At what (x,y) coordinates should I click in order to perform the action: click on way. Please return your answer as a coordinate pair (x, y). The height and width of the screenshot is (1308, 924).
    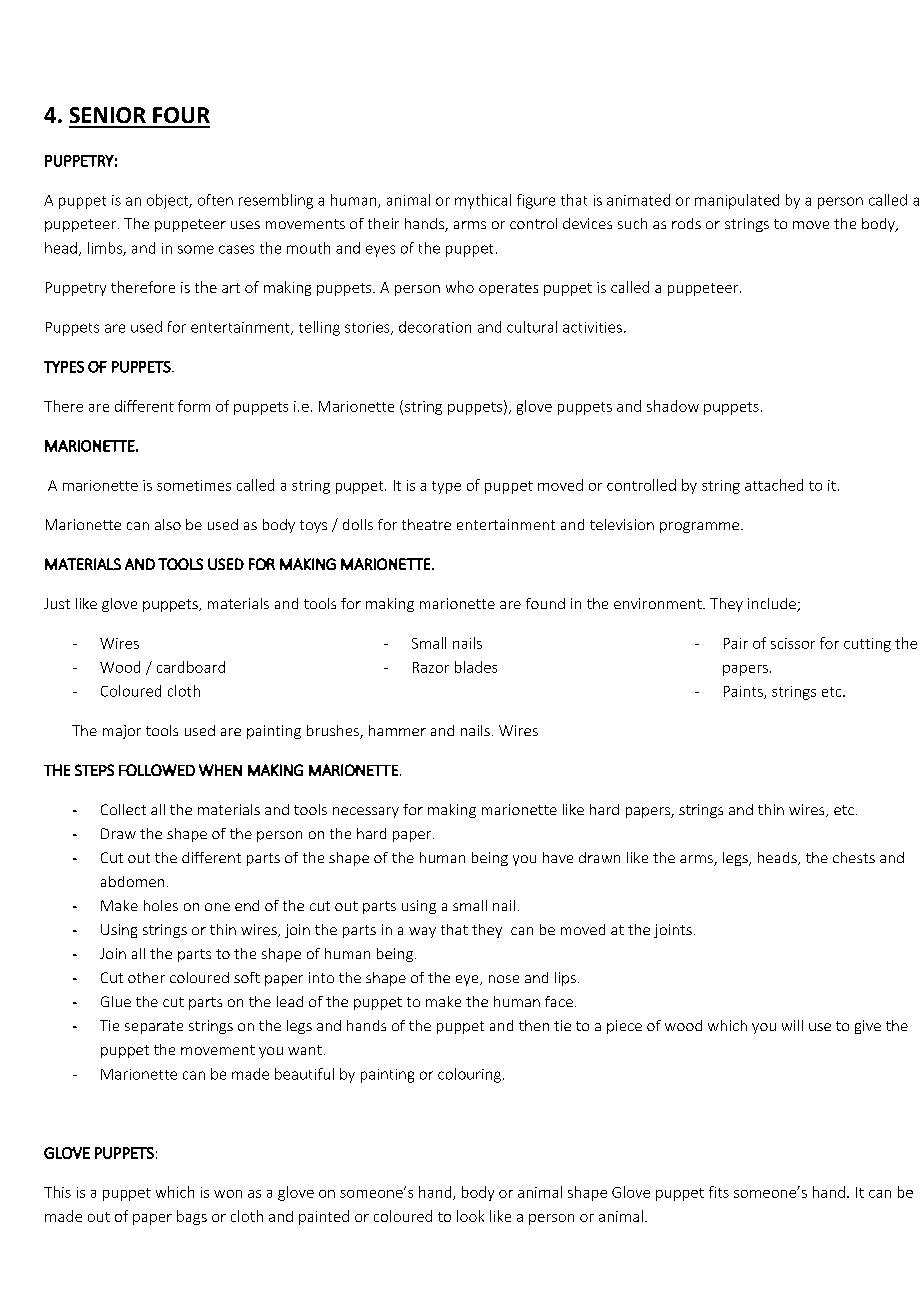
    Looking at the image, I should click on (422, 932).
